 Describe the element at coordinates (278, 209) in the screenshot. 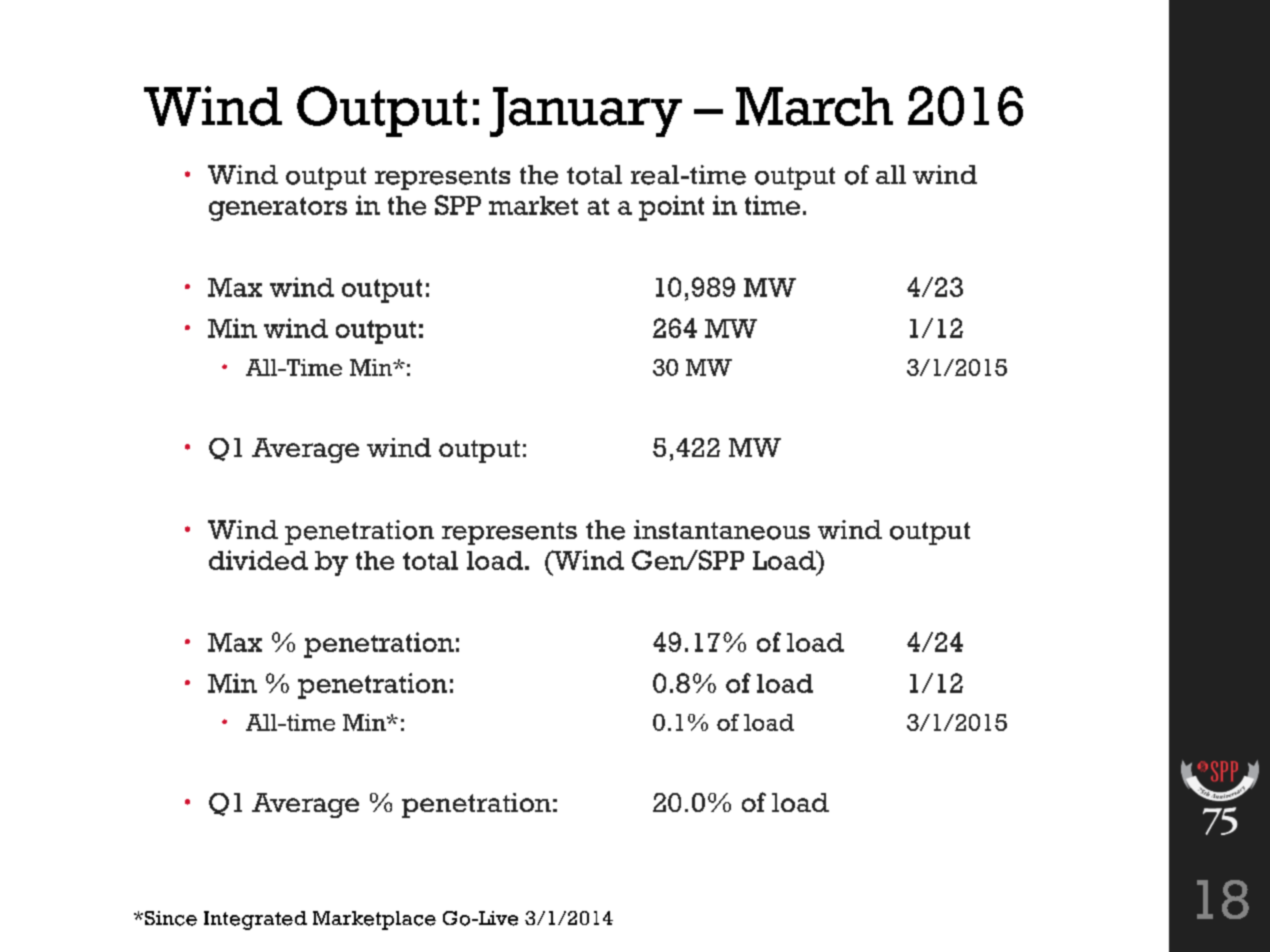

I see `generators` at that location.
